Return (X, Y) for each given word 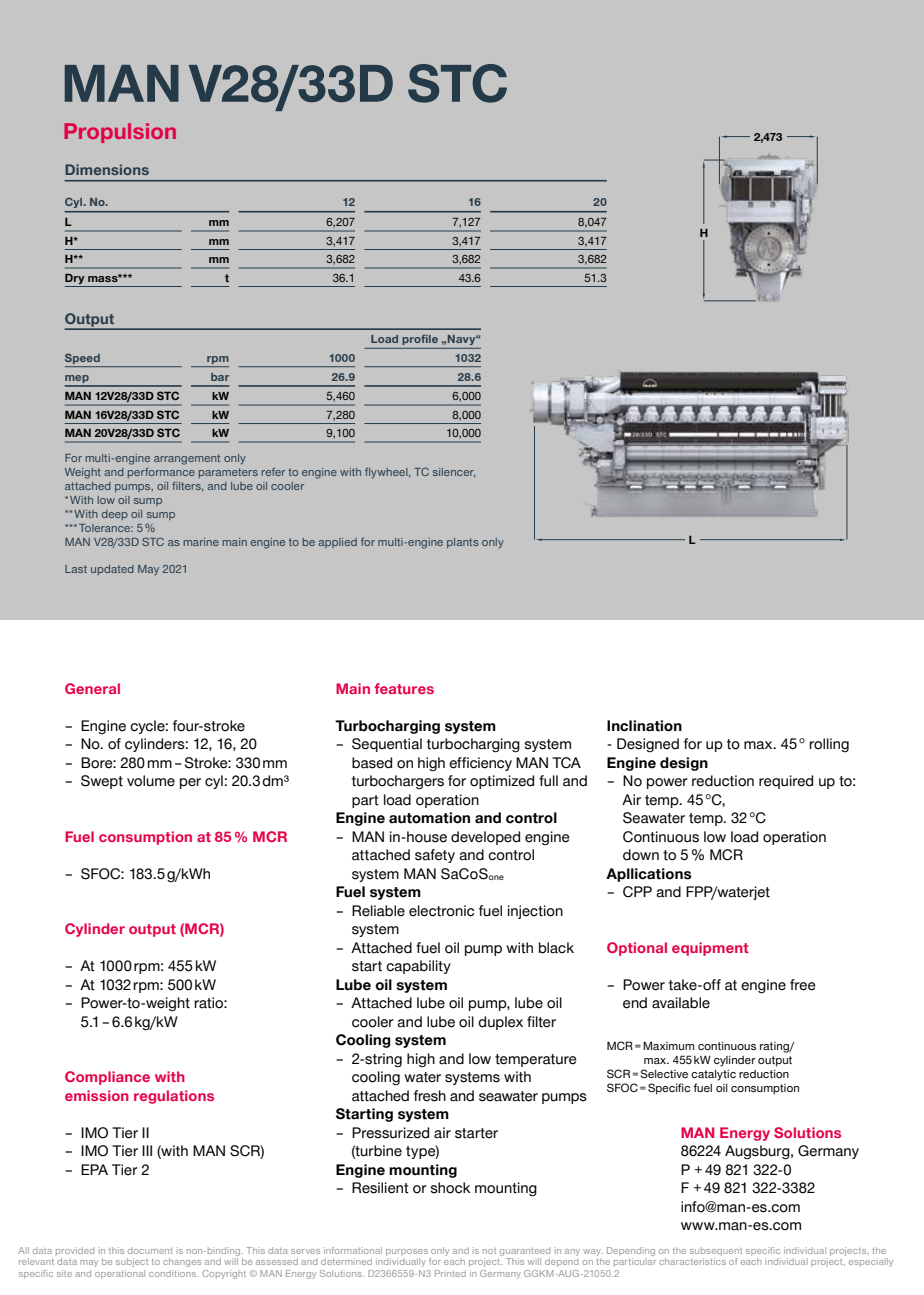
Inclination (644, 726)
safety (435, 856)
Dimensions (107, 169)
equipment (710, 949)
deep (115, 515)
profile (420, 339)
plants (463, 543)
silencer (454, 472)
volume (151, 781)
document (150, 1251)
